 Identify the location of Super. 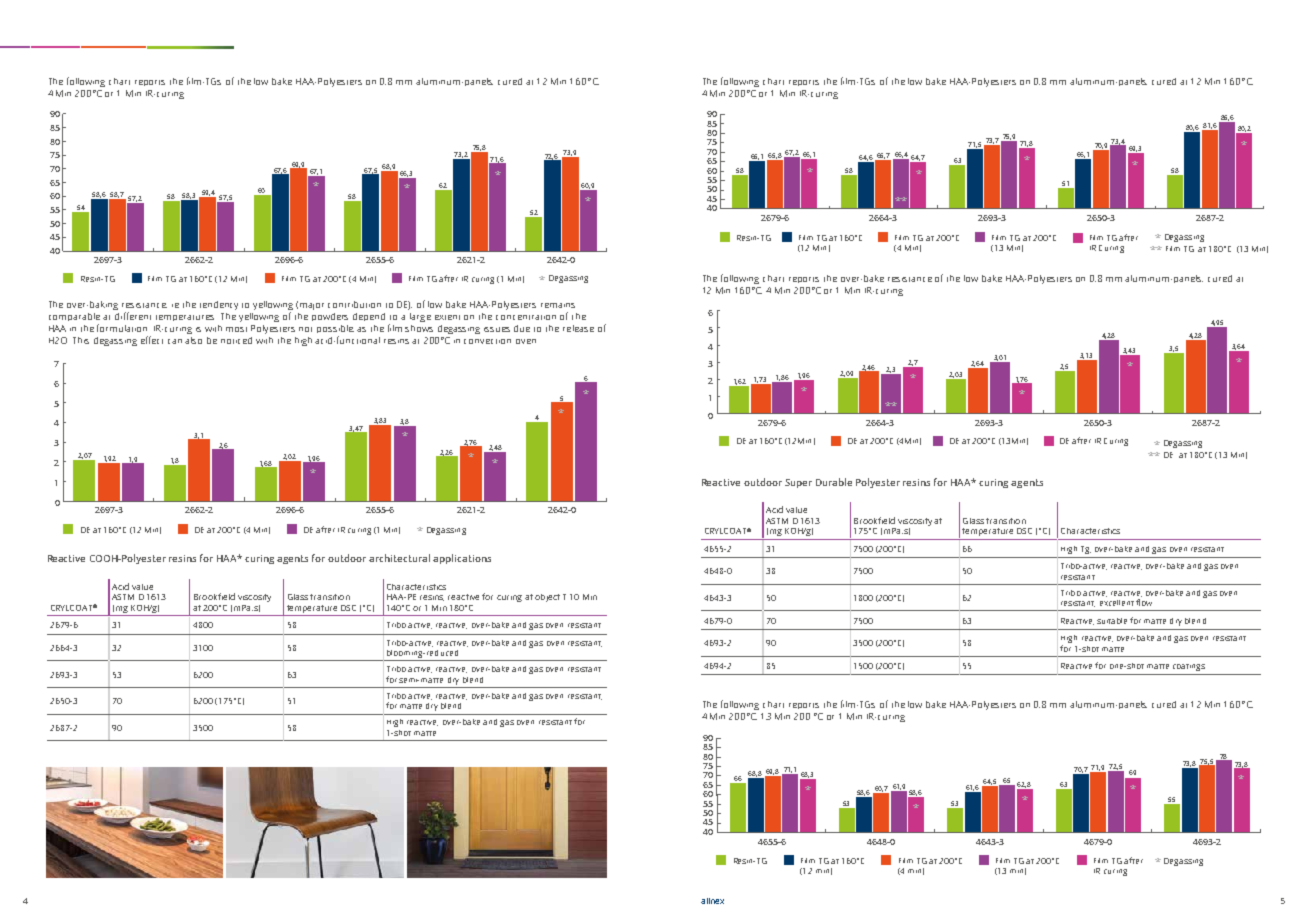
(798, 483).
